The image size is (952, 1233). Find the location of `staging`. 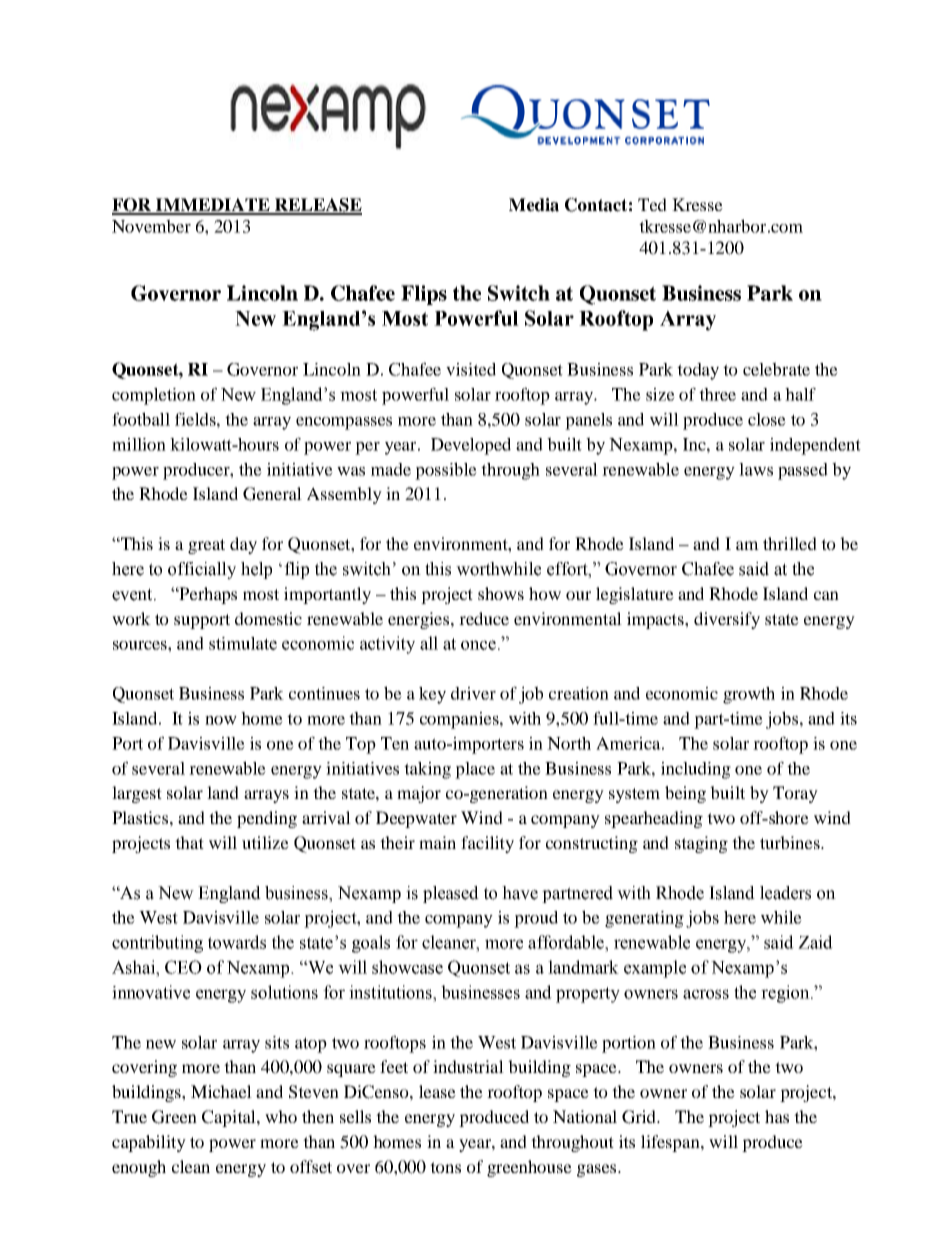

staging is located at coordinates (701, 844).
